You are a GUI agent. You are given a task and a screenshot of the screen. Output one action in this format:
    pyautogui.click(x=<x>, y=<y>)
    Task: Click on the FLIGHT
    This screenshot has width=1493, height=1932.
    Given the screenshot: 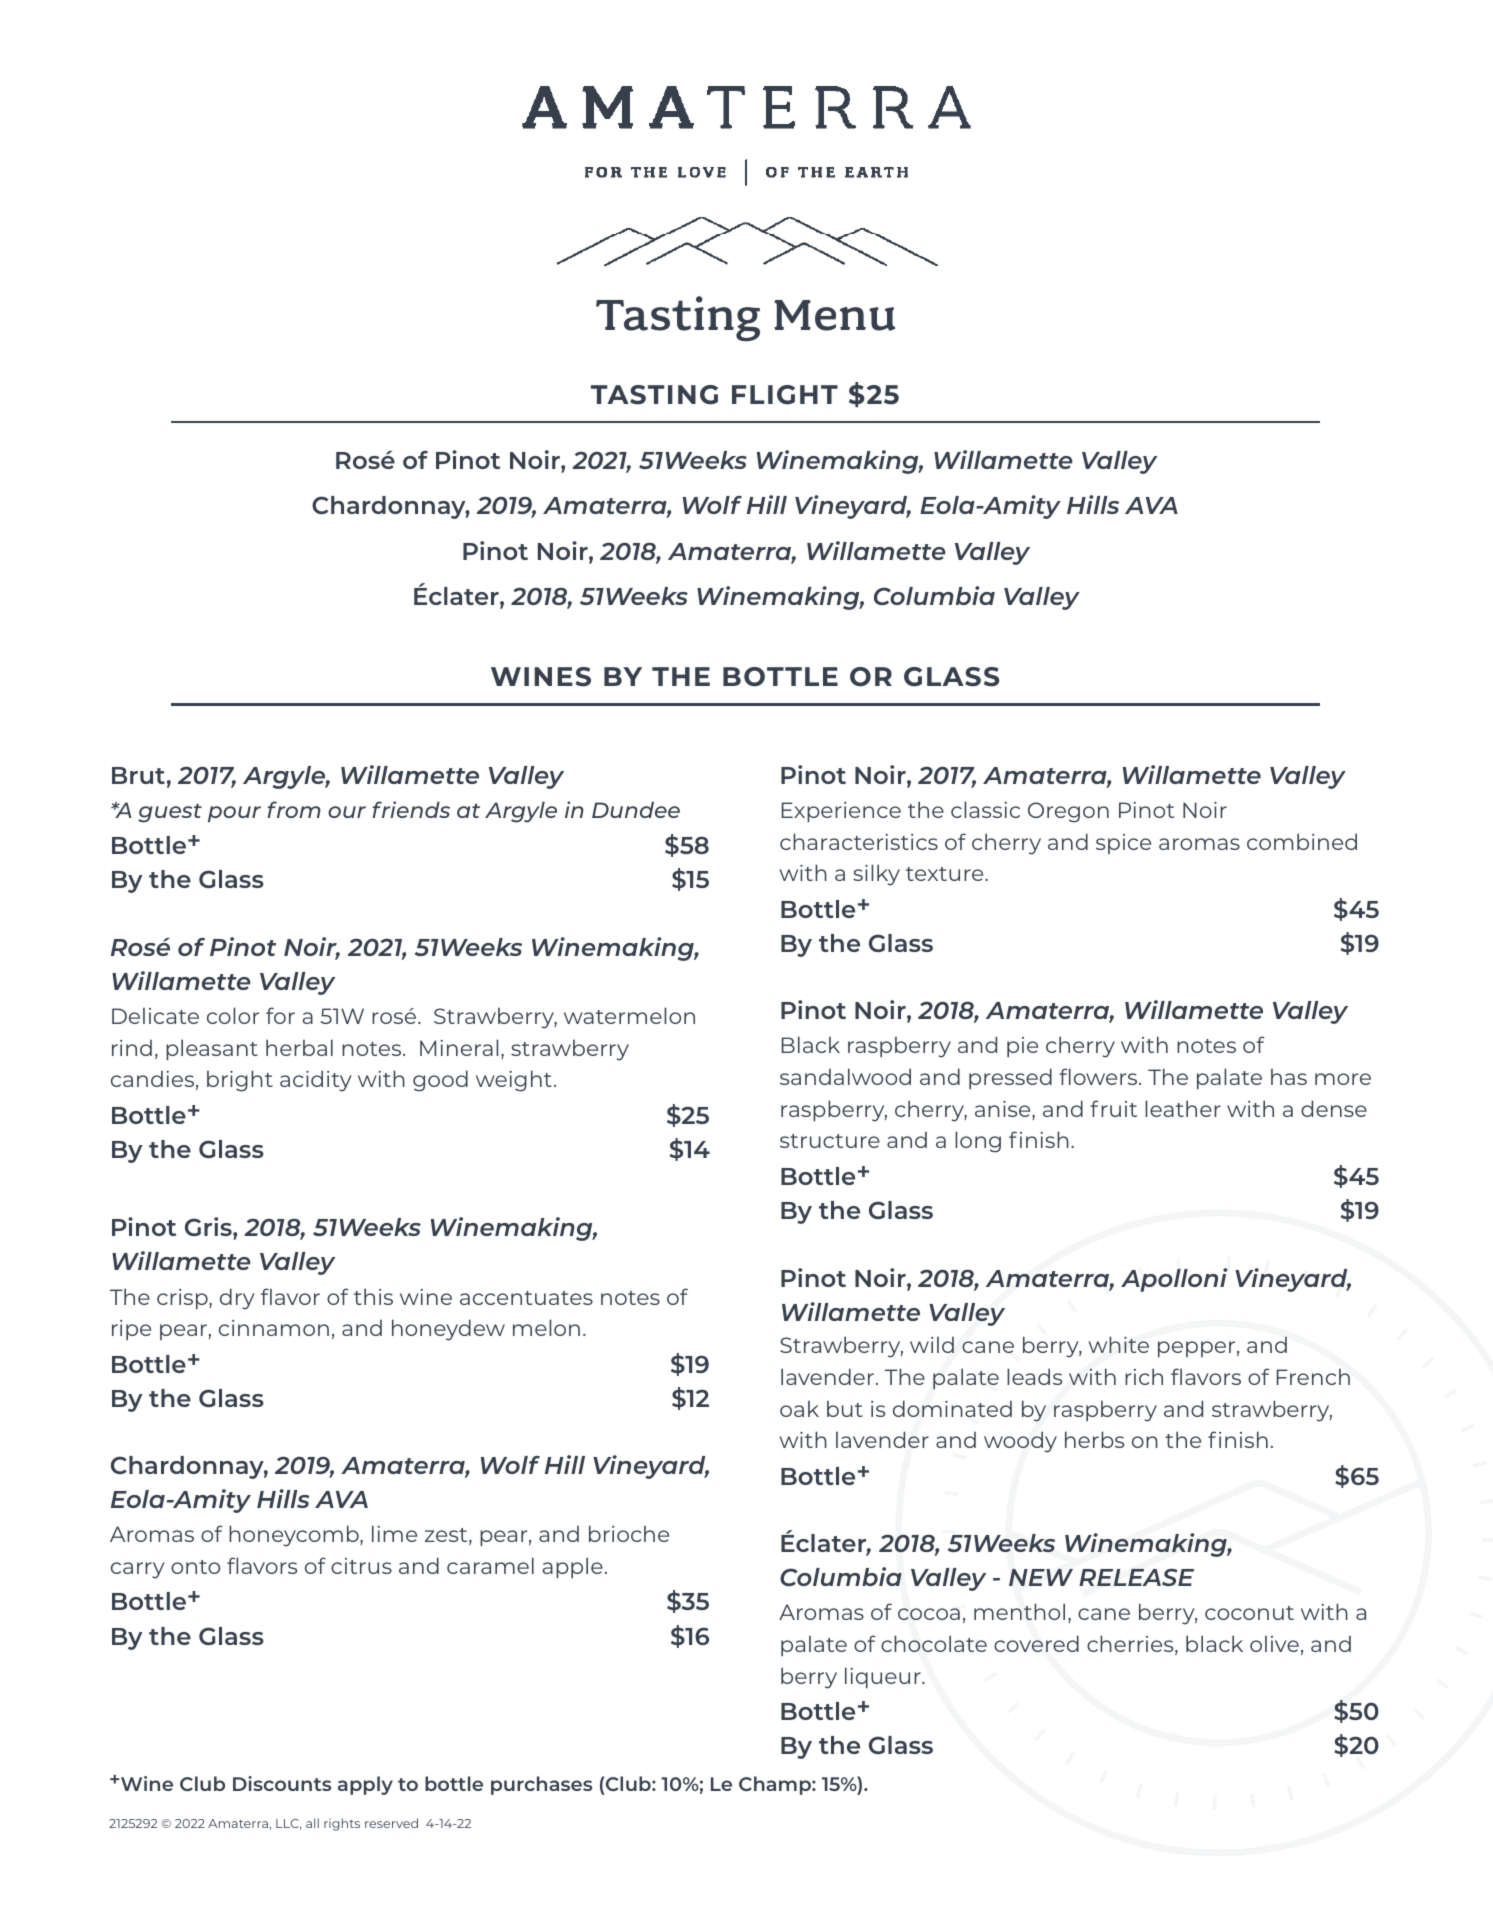 What is the action you would take?
    pyautogui.click(x=785, y=395)
